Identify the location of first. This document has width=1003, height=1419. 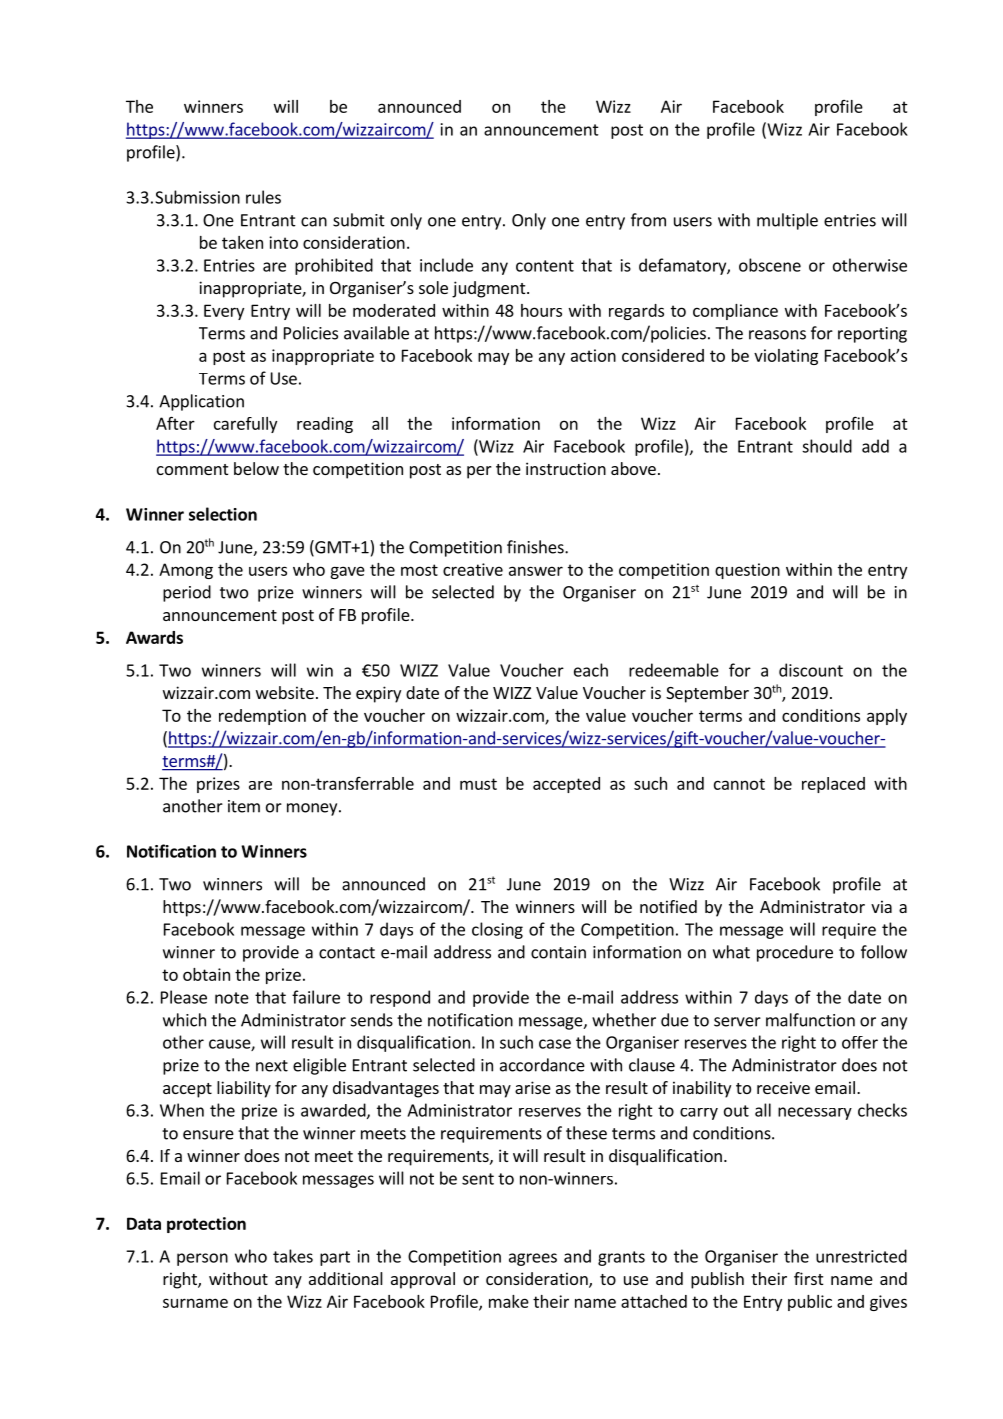
(808, 1278).
